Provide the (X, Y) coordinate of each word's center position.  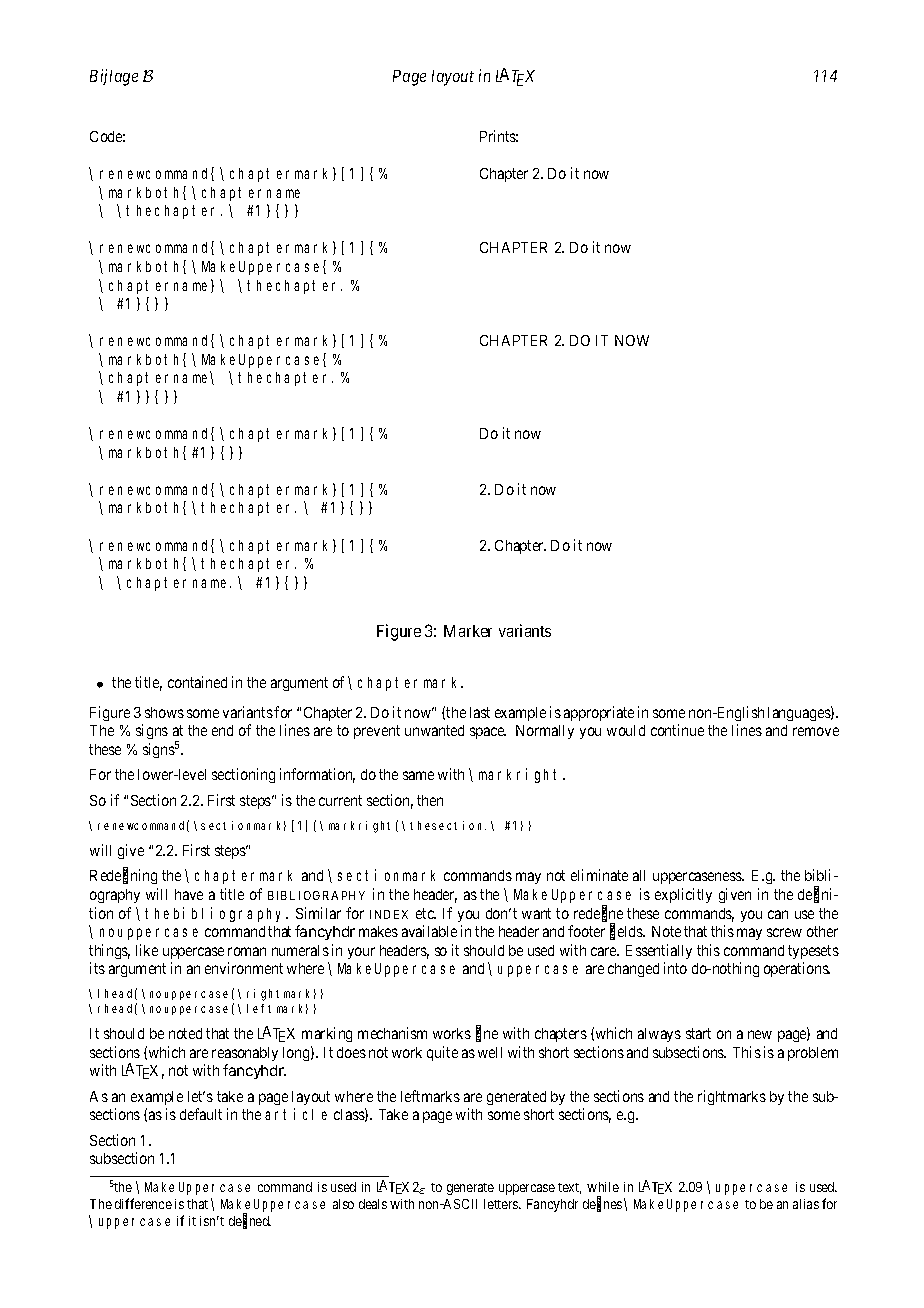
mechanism (392, 1033)
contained (197, 682)
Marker (468, 631)
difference (143, 1203)
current (340, 800)
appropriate (599, 713)
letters (502, 1204)
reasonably (245, 1054)
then (430, 800)
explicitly (683, 895)
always (659, 1035)
